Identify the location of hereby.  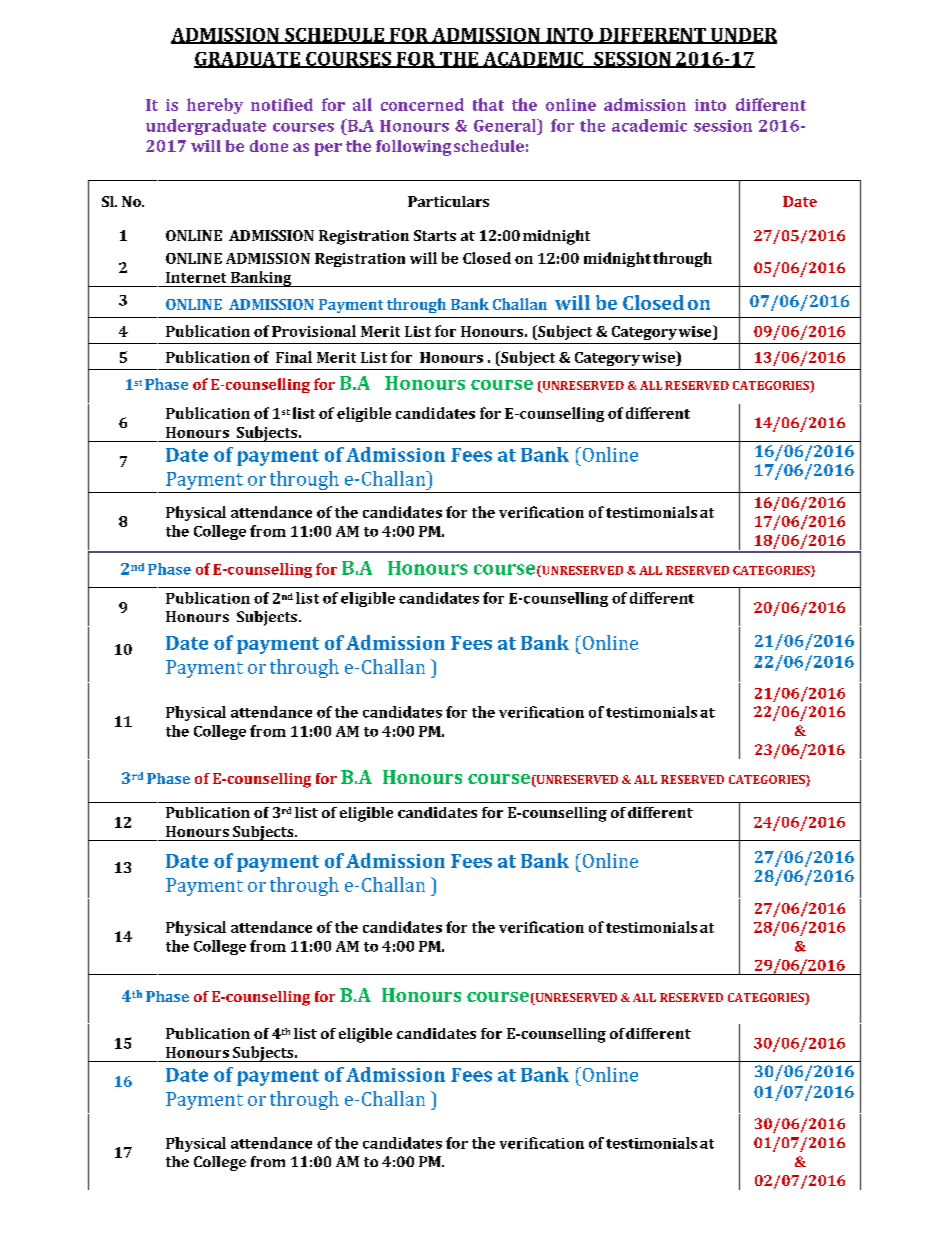
(215, 106).
